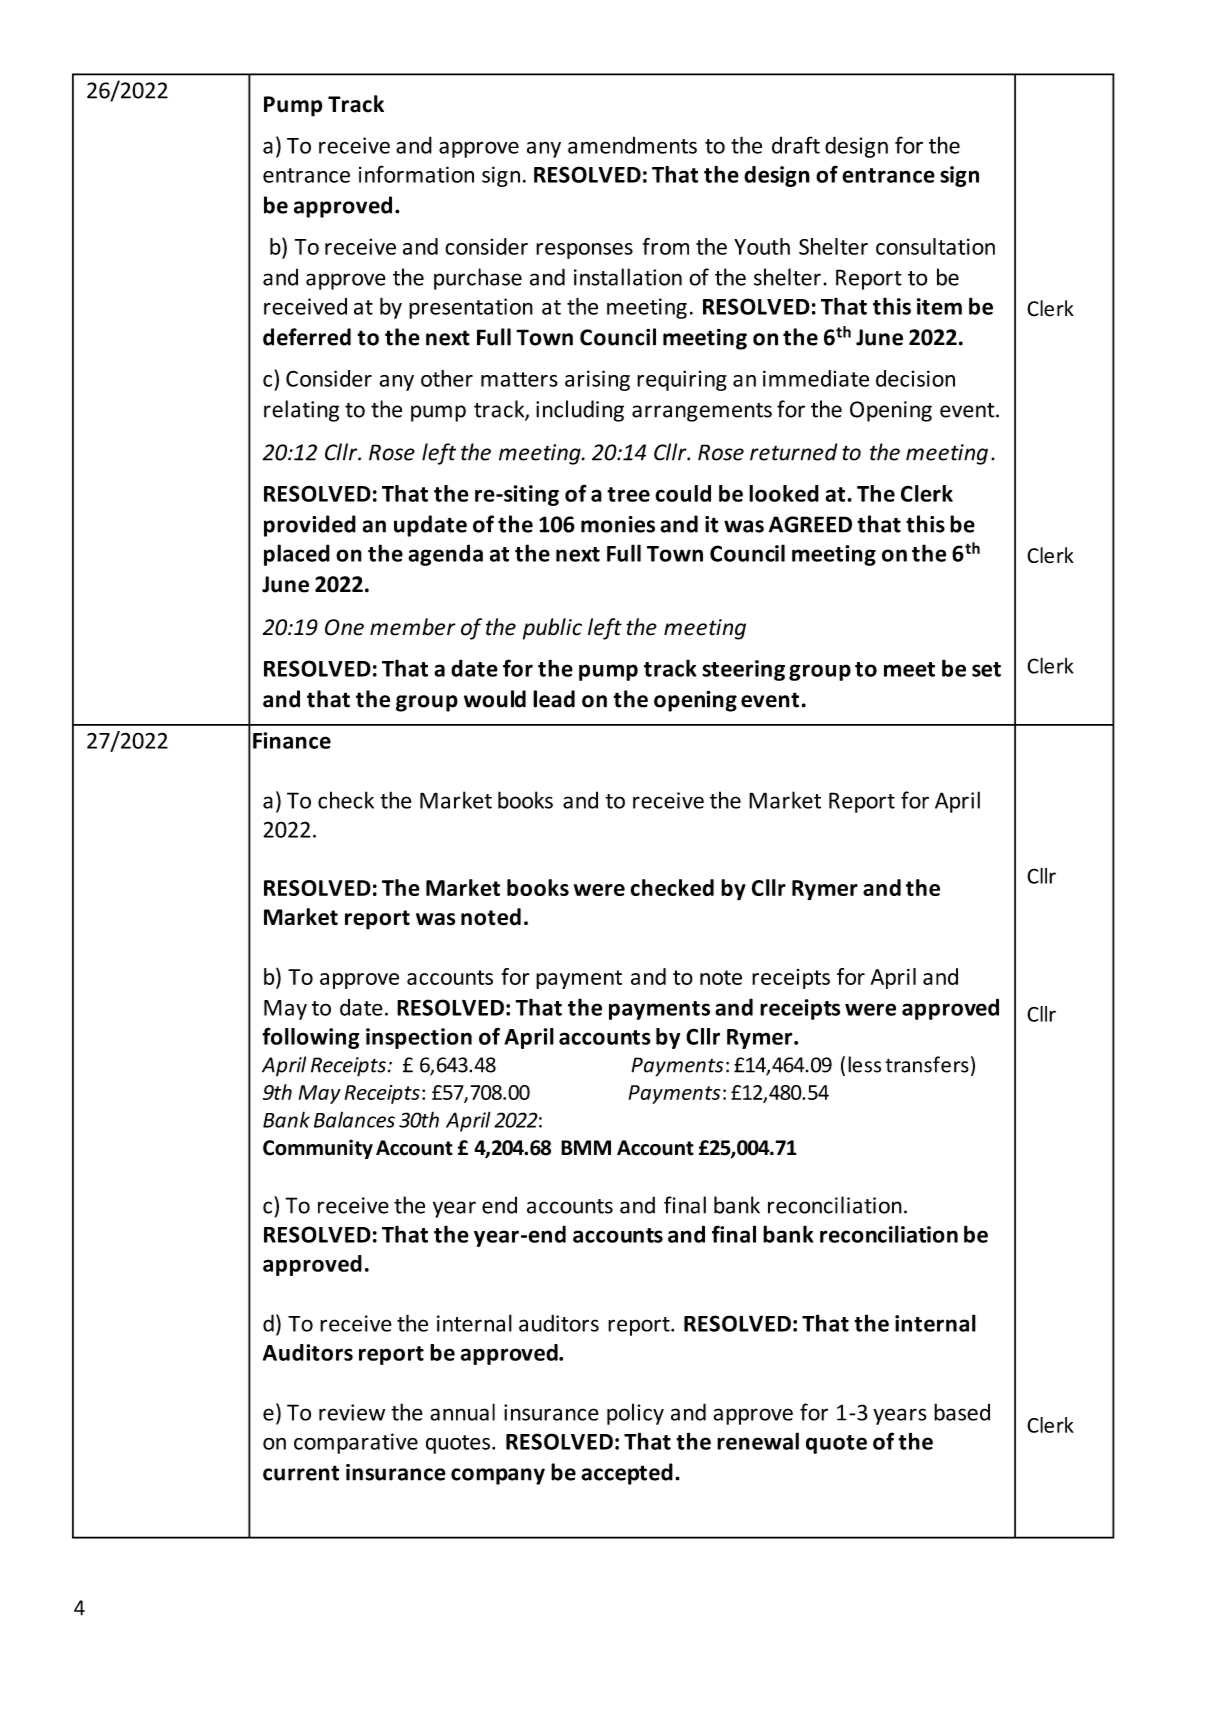 This image has width=1217, height=1721. Describe the element at coordinates (935, 246) in the image. I see `consultation` at that location.
